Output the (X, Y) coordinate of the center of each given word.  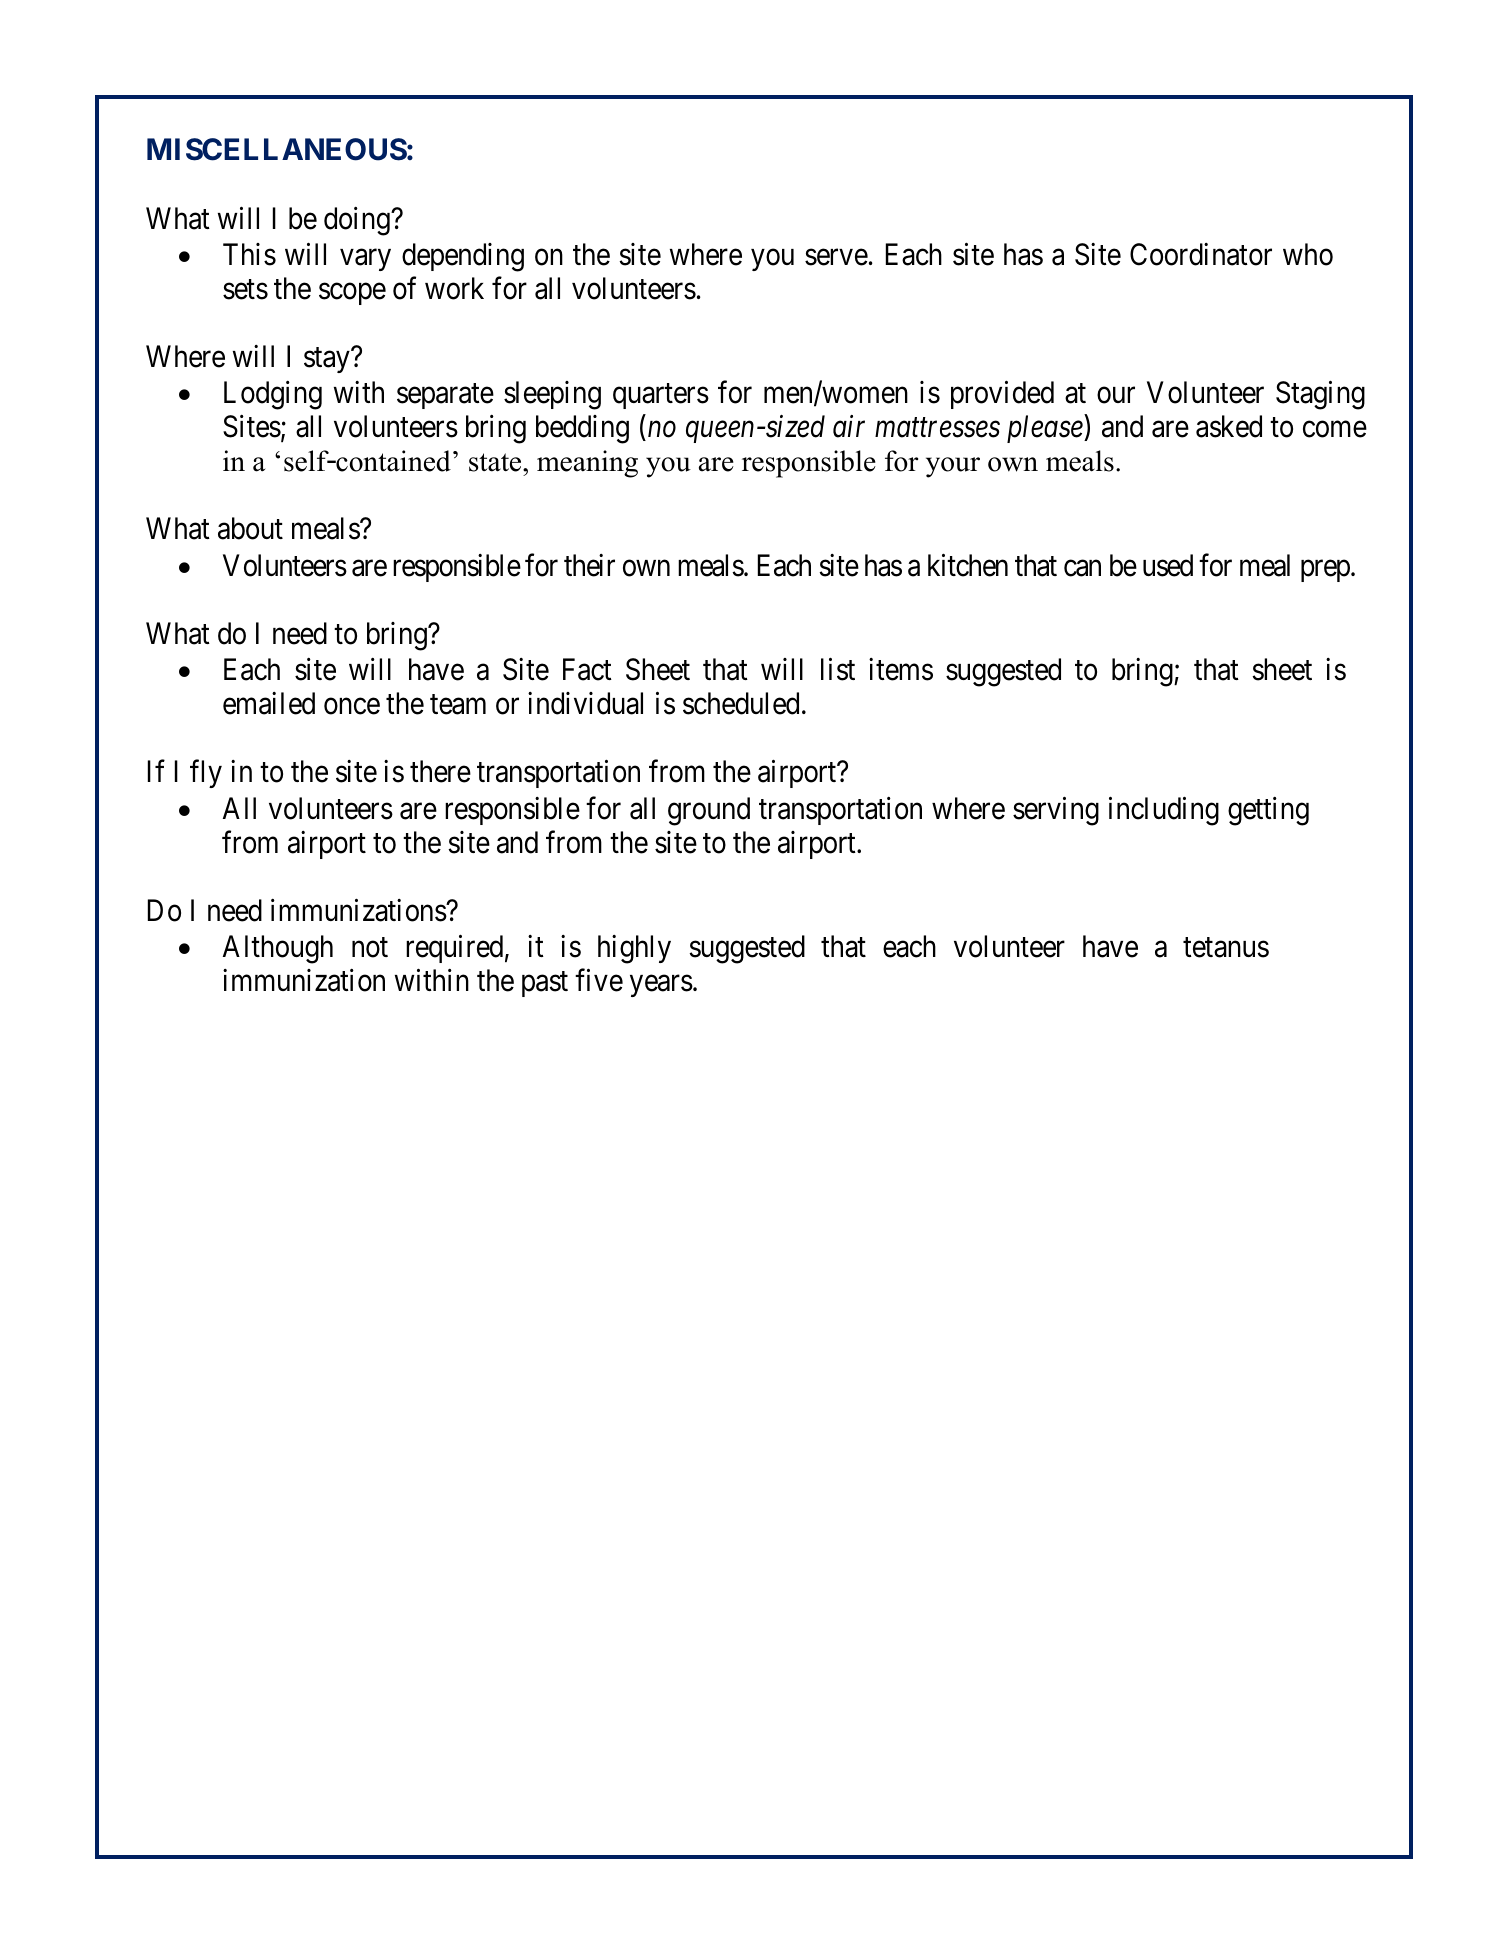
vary (365, 260)
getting (1268, 811)
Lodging (273, 395)
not (370, 948)
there (440, 771)
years (661, 986)
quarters (661, 396)
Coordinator (1201, 254)
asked (1229, 426)
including (1164, 811)
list (838, 669)
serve (836, 257)
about (250, 528)
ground (709, 811)
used (1168, 565)
